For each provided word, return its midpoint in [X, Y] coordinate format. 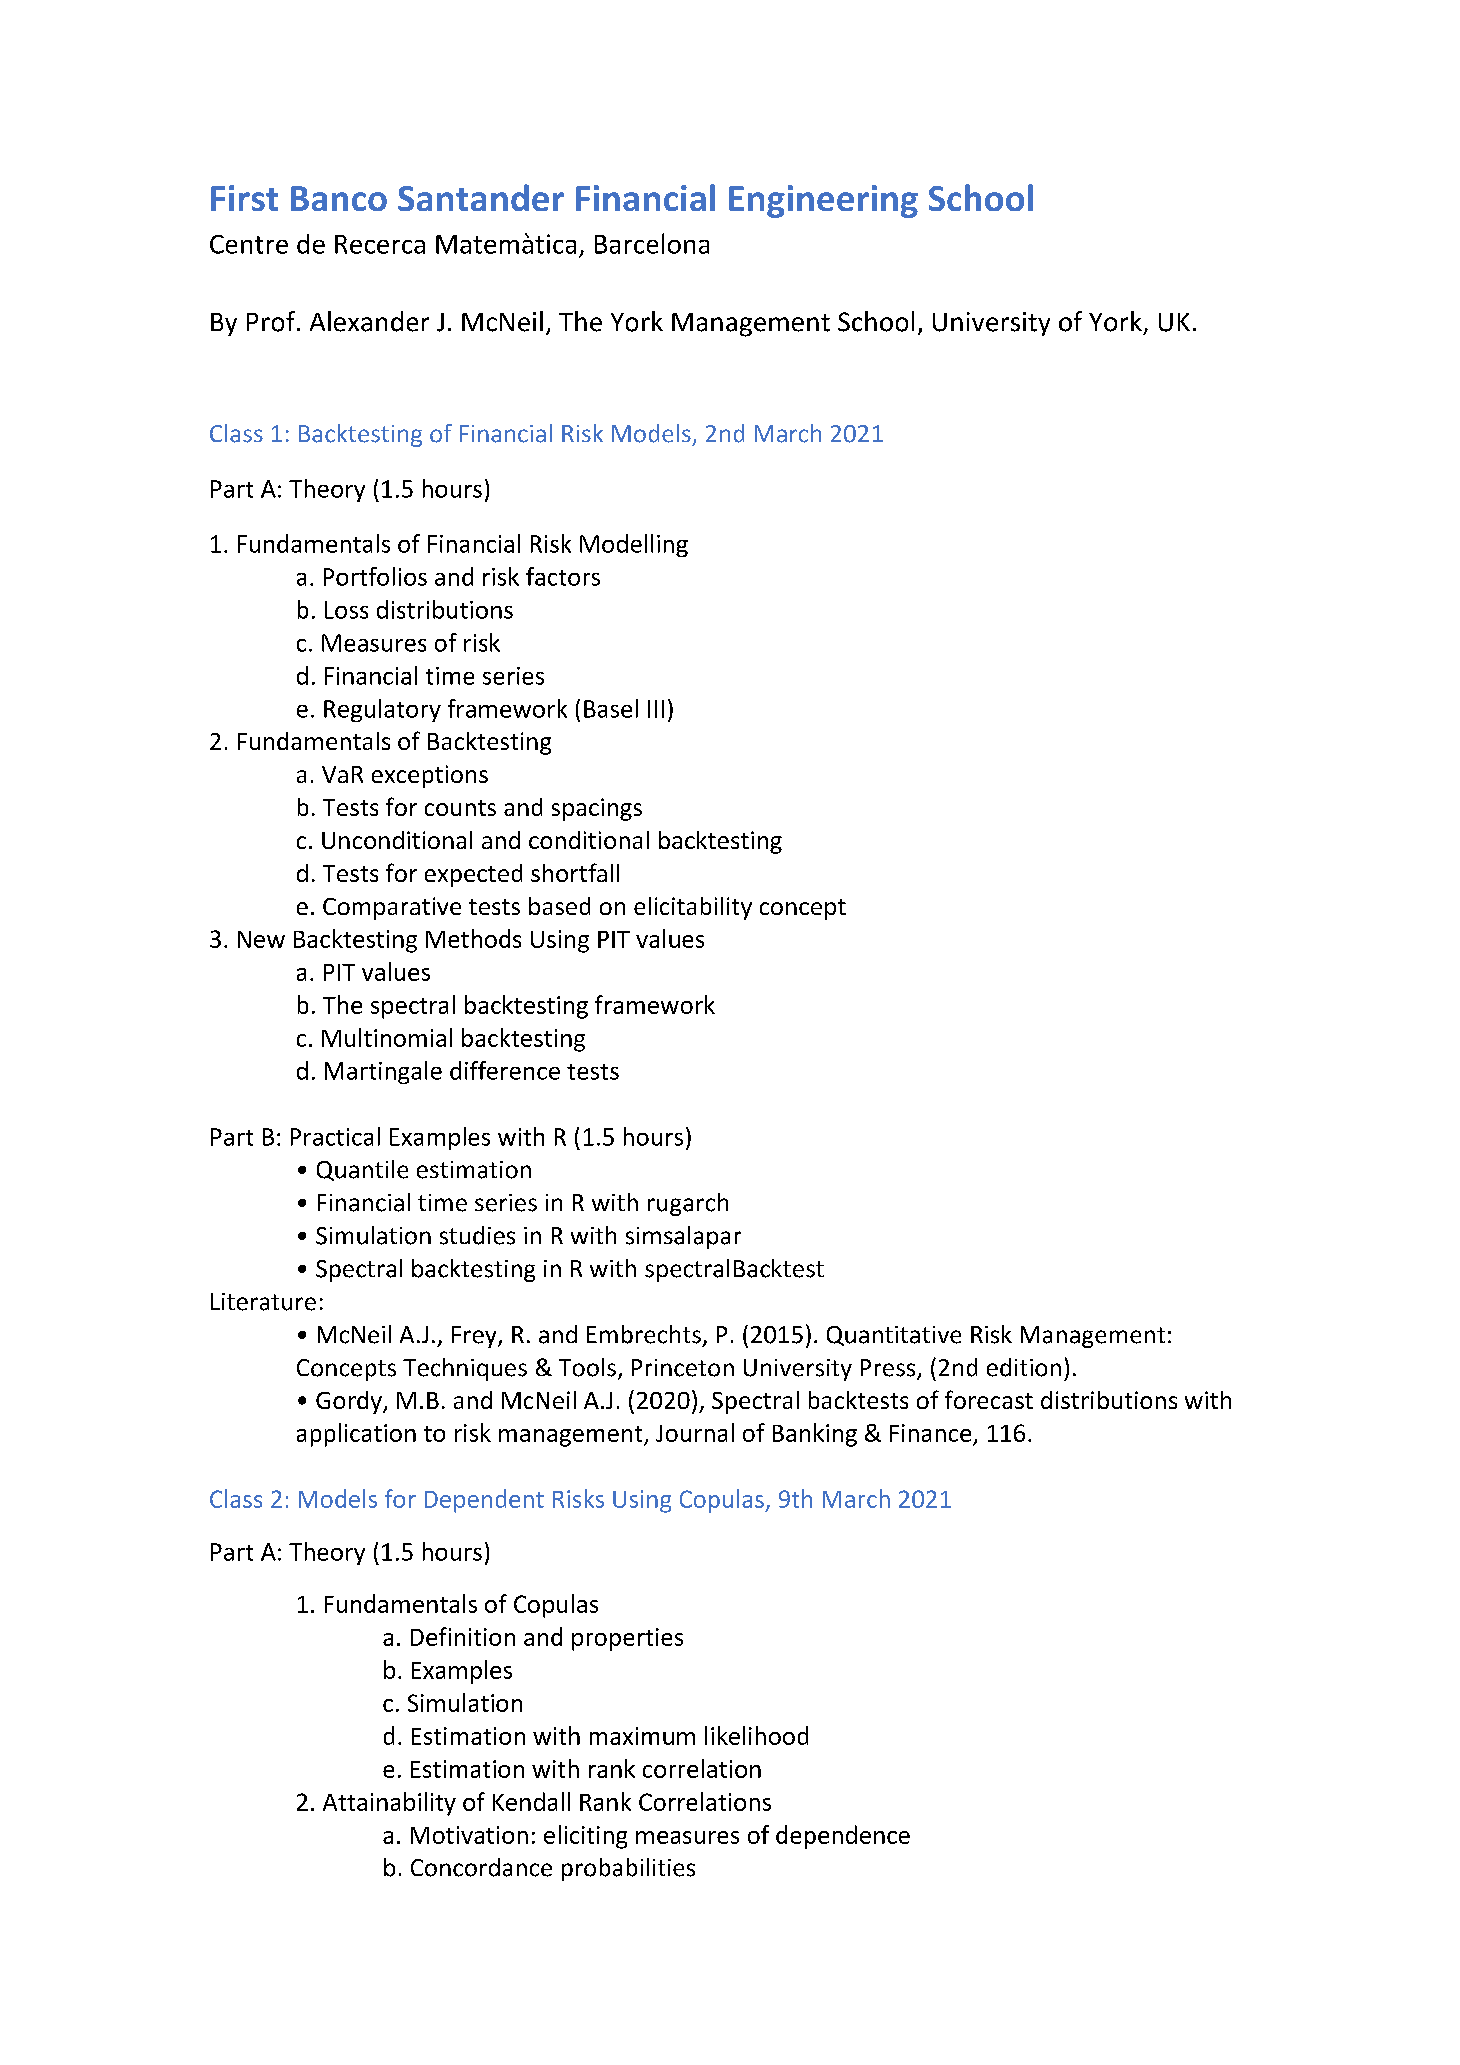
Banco [339, 198]
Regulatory [382, 710]
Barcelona [652, 243]
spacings [597, 809]
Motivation [469, 1835]
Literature [263, 1302]
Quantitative [894, 1336]
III [656, 709]
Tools [587, 1367]
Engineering [823, 201]
